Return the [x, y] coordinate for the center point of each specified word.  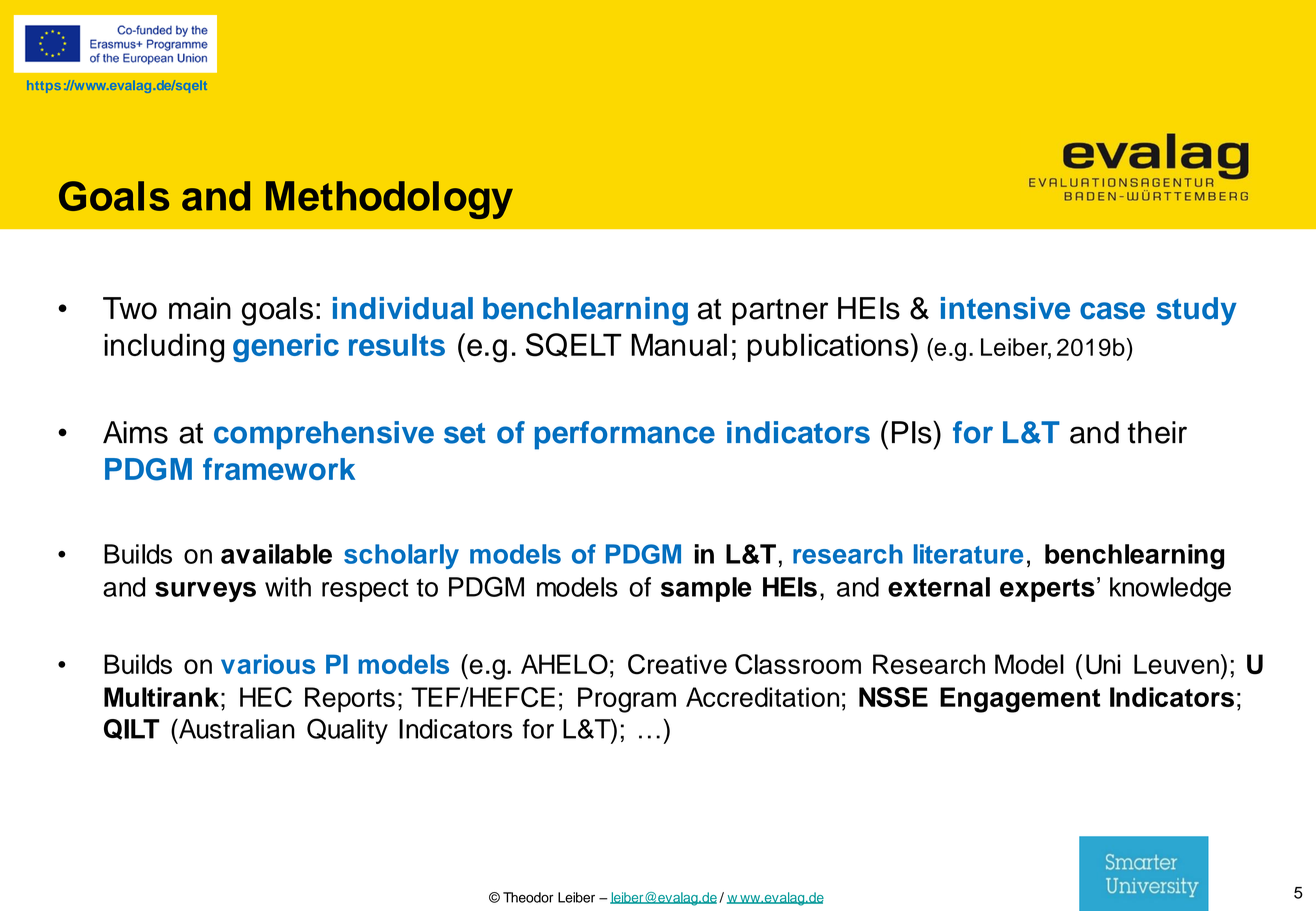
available [276, 554]
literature [968, 554]
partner [780, 312]
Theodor [528, 897]
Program [627, 700]
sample [706, 589]
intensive [1005, 308]
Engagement [1020, 700]
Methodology [389, 200]
